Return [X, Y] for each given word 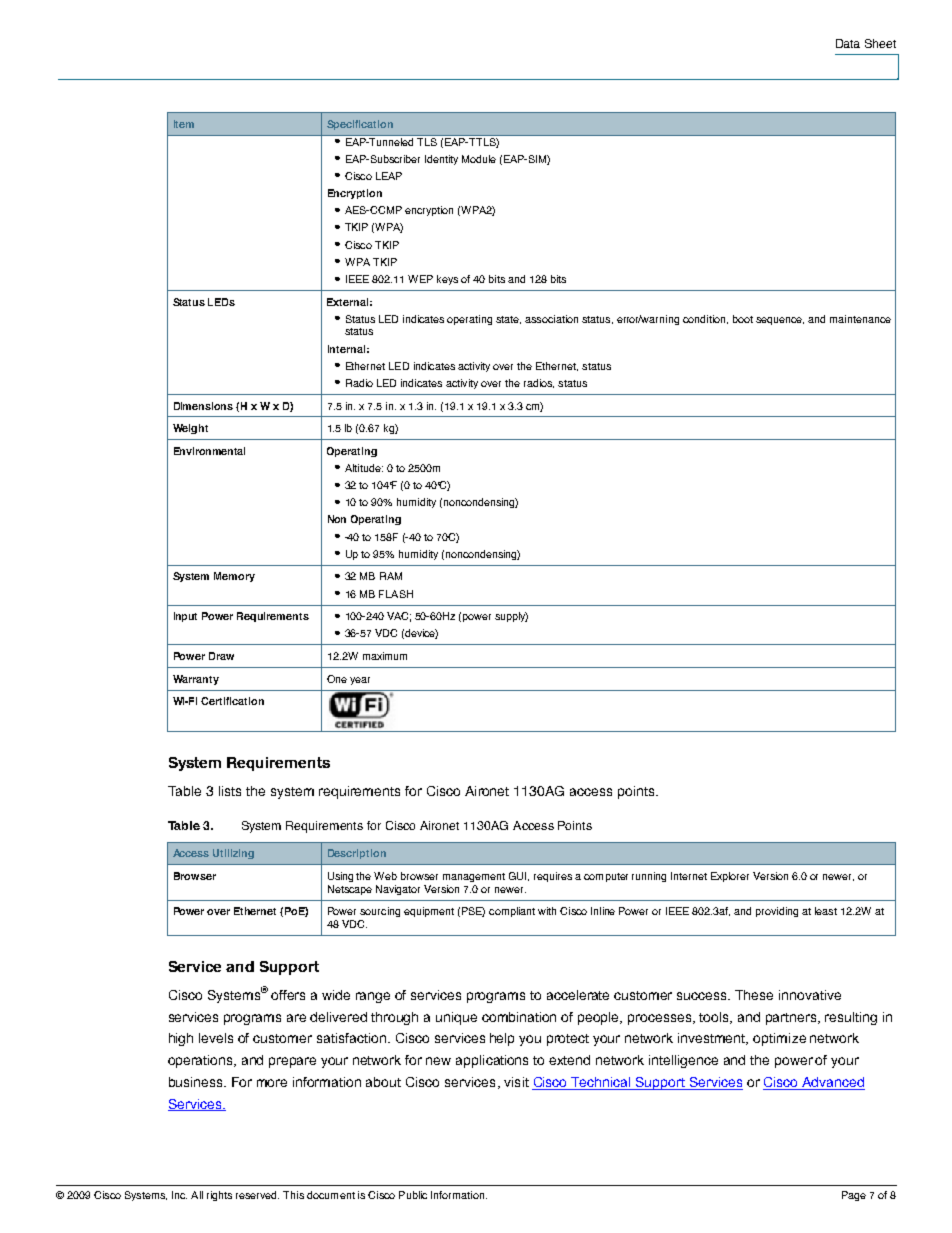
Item [184, 124]
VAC [399, 617]
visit [516, 1082]
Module [479, 159]
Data [848, 43]
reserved [257, 1195]
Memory [234, 577]
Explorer [730, 877]
